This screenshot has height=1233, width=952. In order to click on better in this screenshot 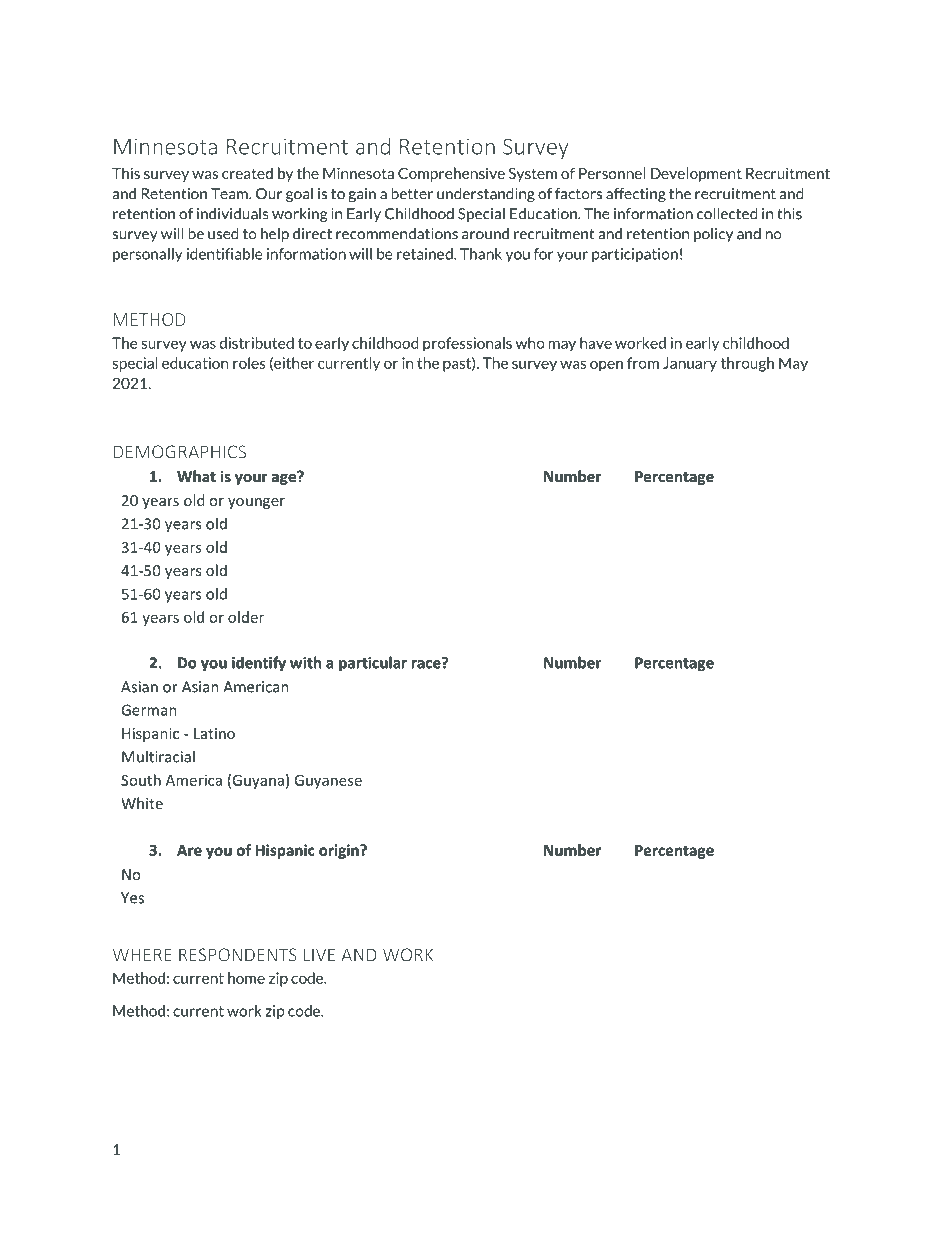, I will do `click(412, 194)`.
